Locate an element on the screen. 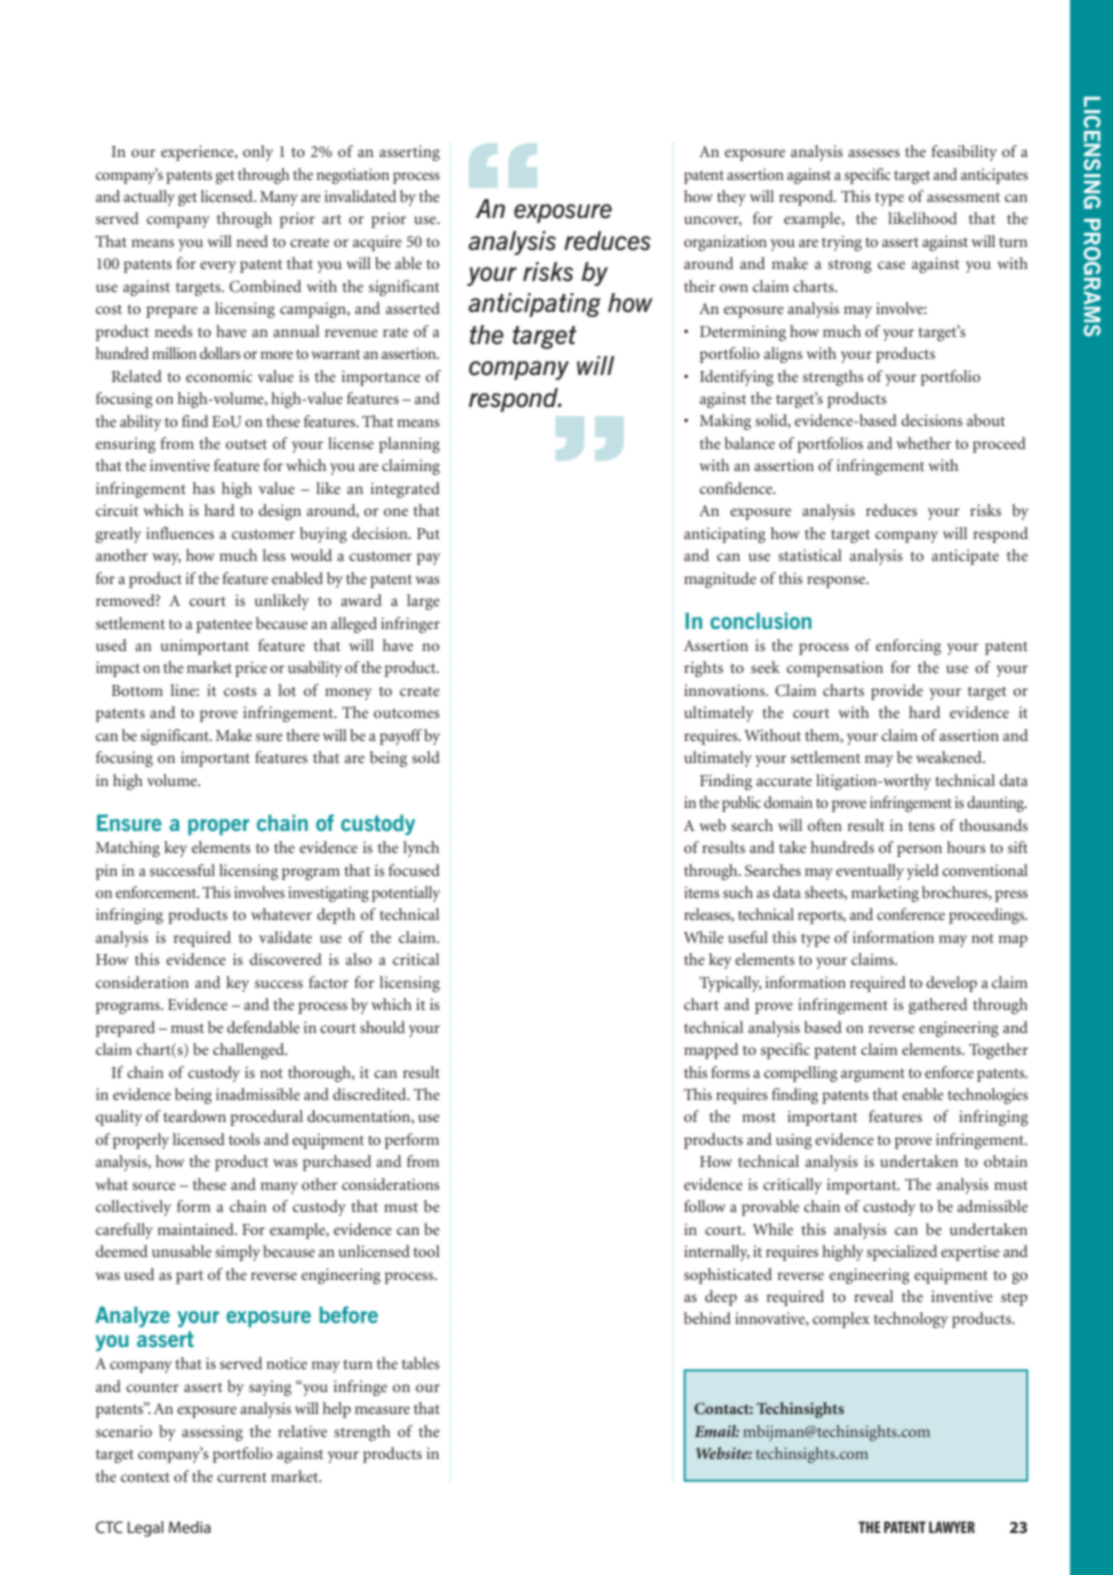  Typically is located at coordinates (730, 984).
